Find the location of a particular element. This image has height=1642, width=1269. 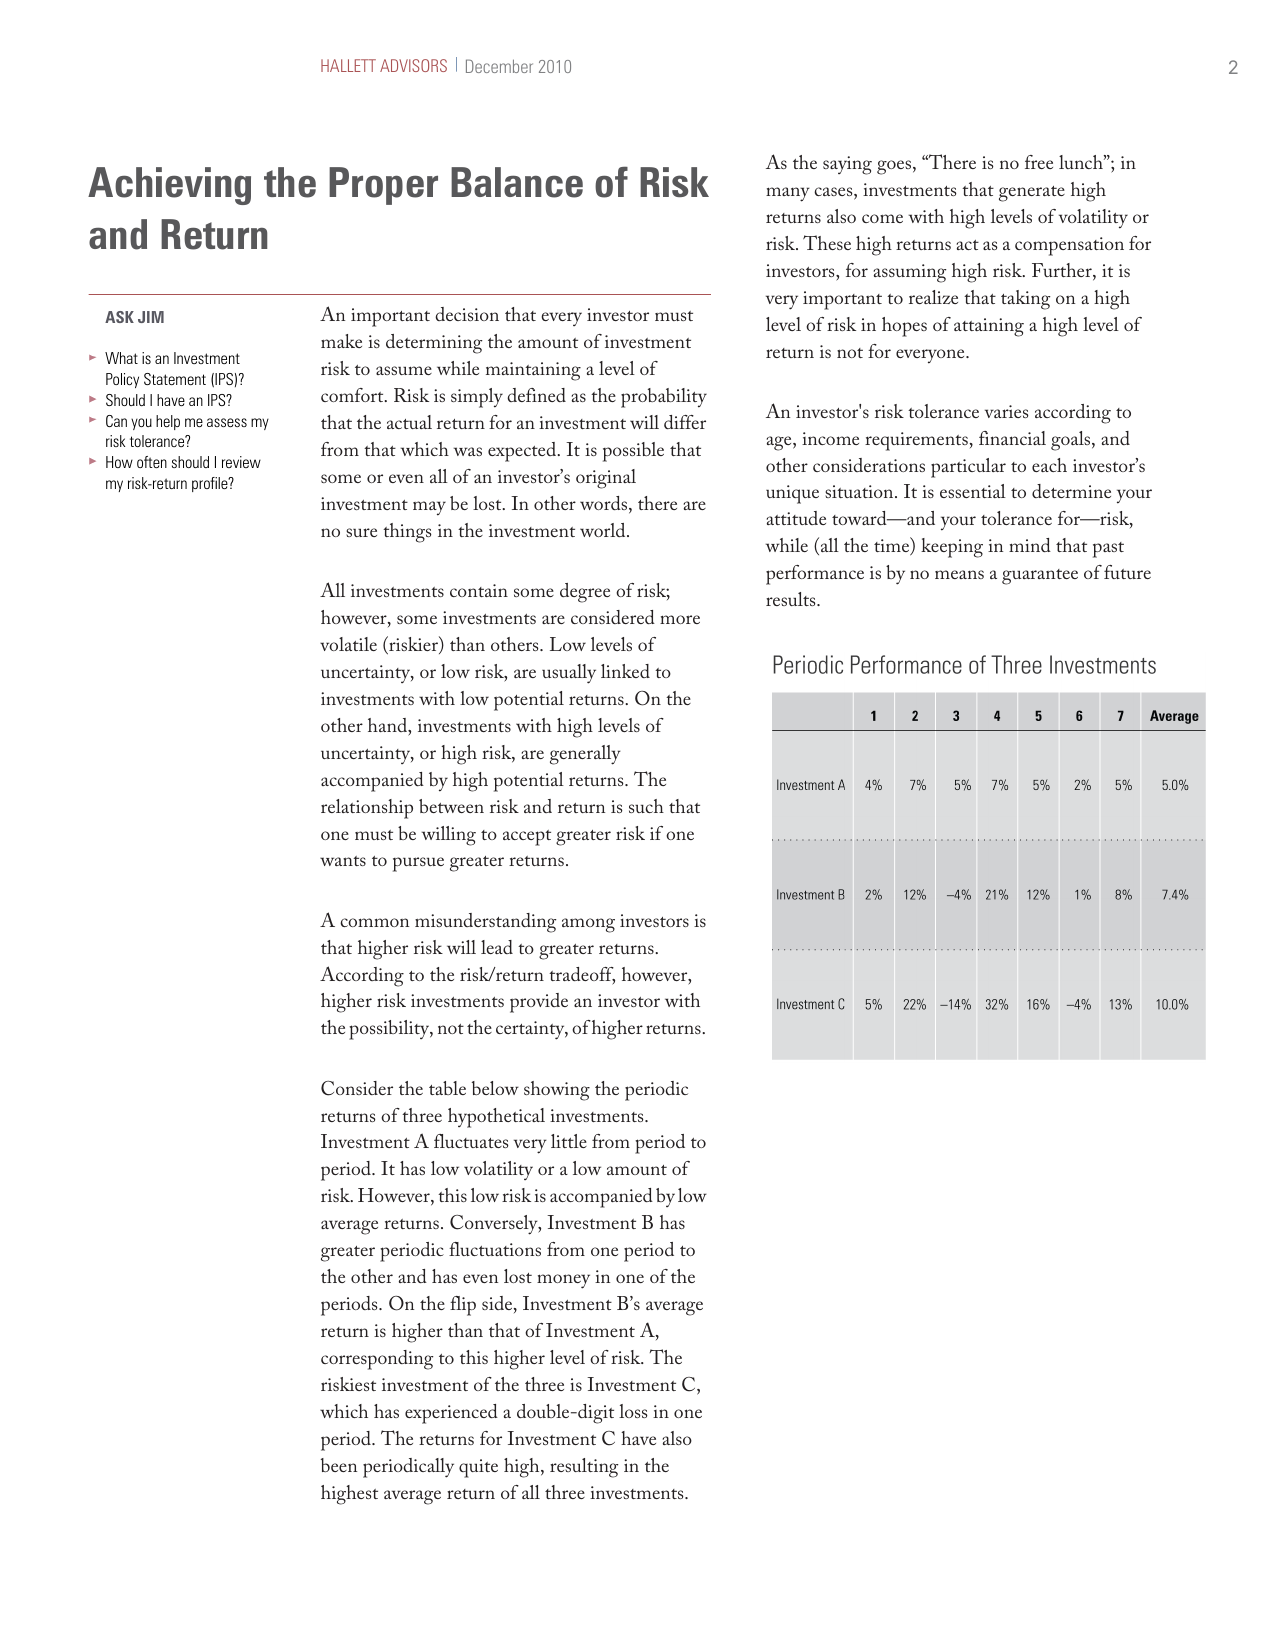

Achieving is located at coordinates (169, 186).
